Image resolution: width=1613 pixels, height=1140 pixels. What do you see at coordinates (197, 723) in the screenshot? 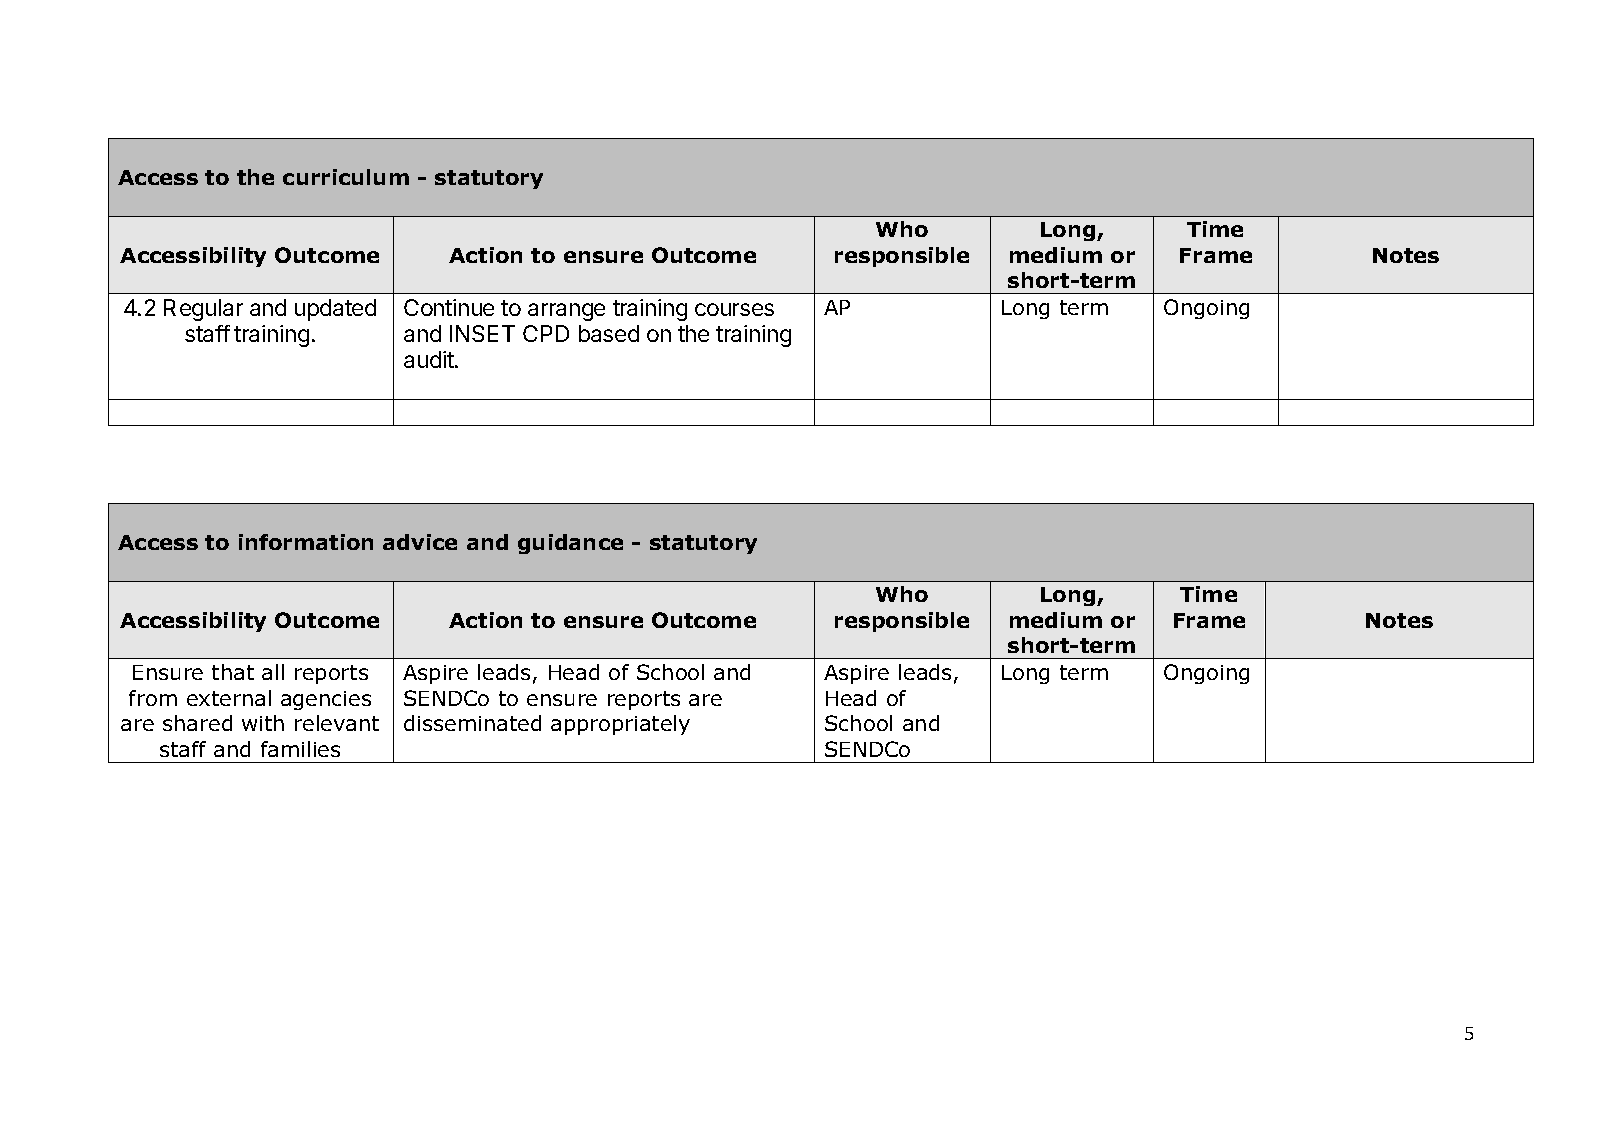
I see `shared` at bounding box center [197, 723].
